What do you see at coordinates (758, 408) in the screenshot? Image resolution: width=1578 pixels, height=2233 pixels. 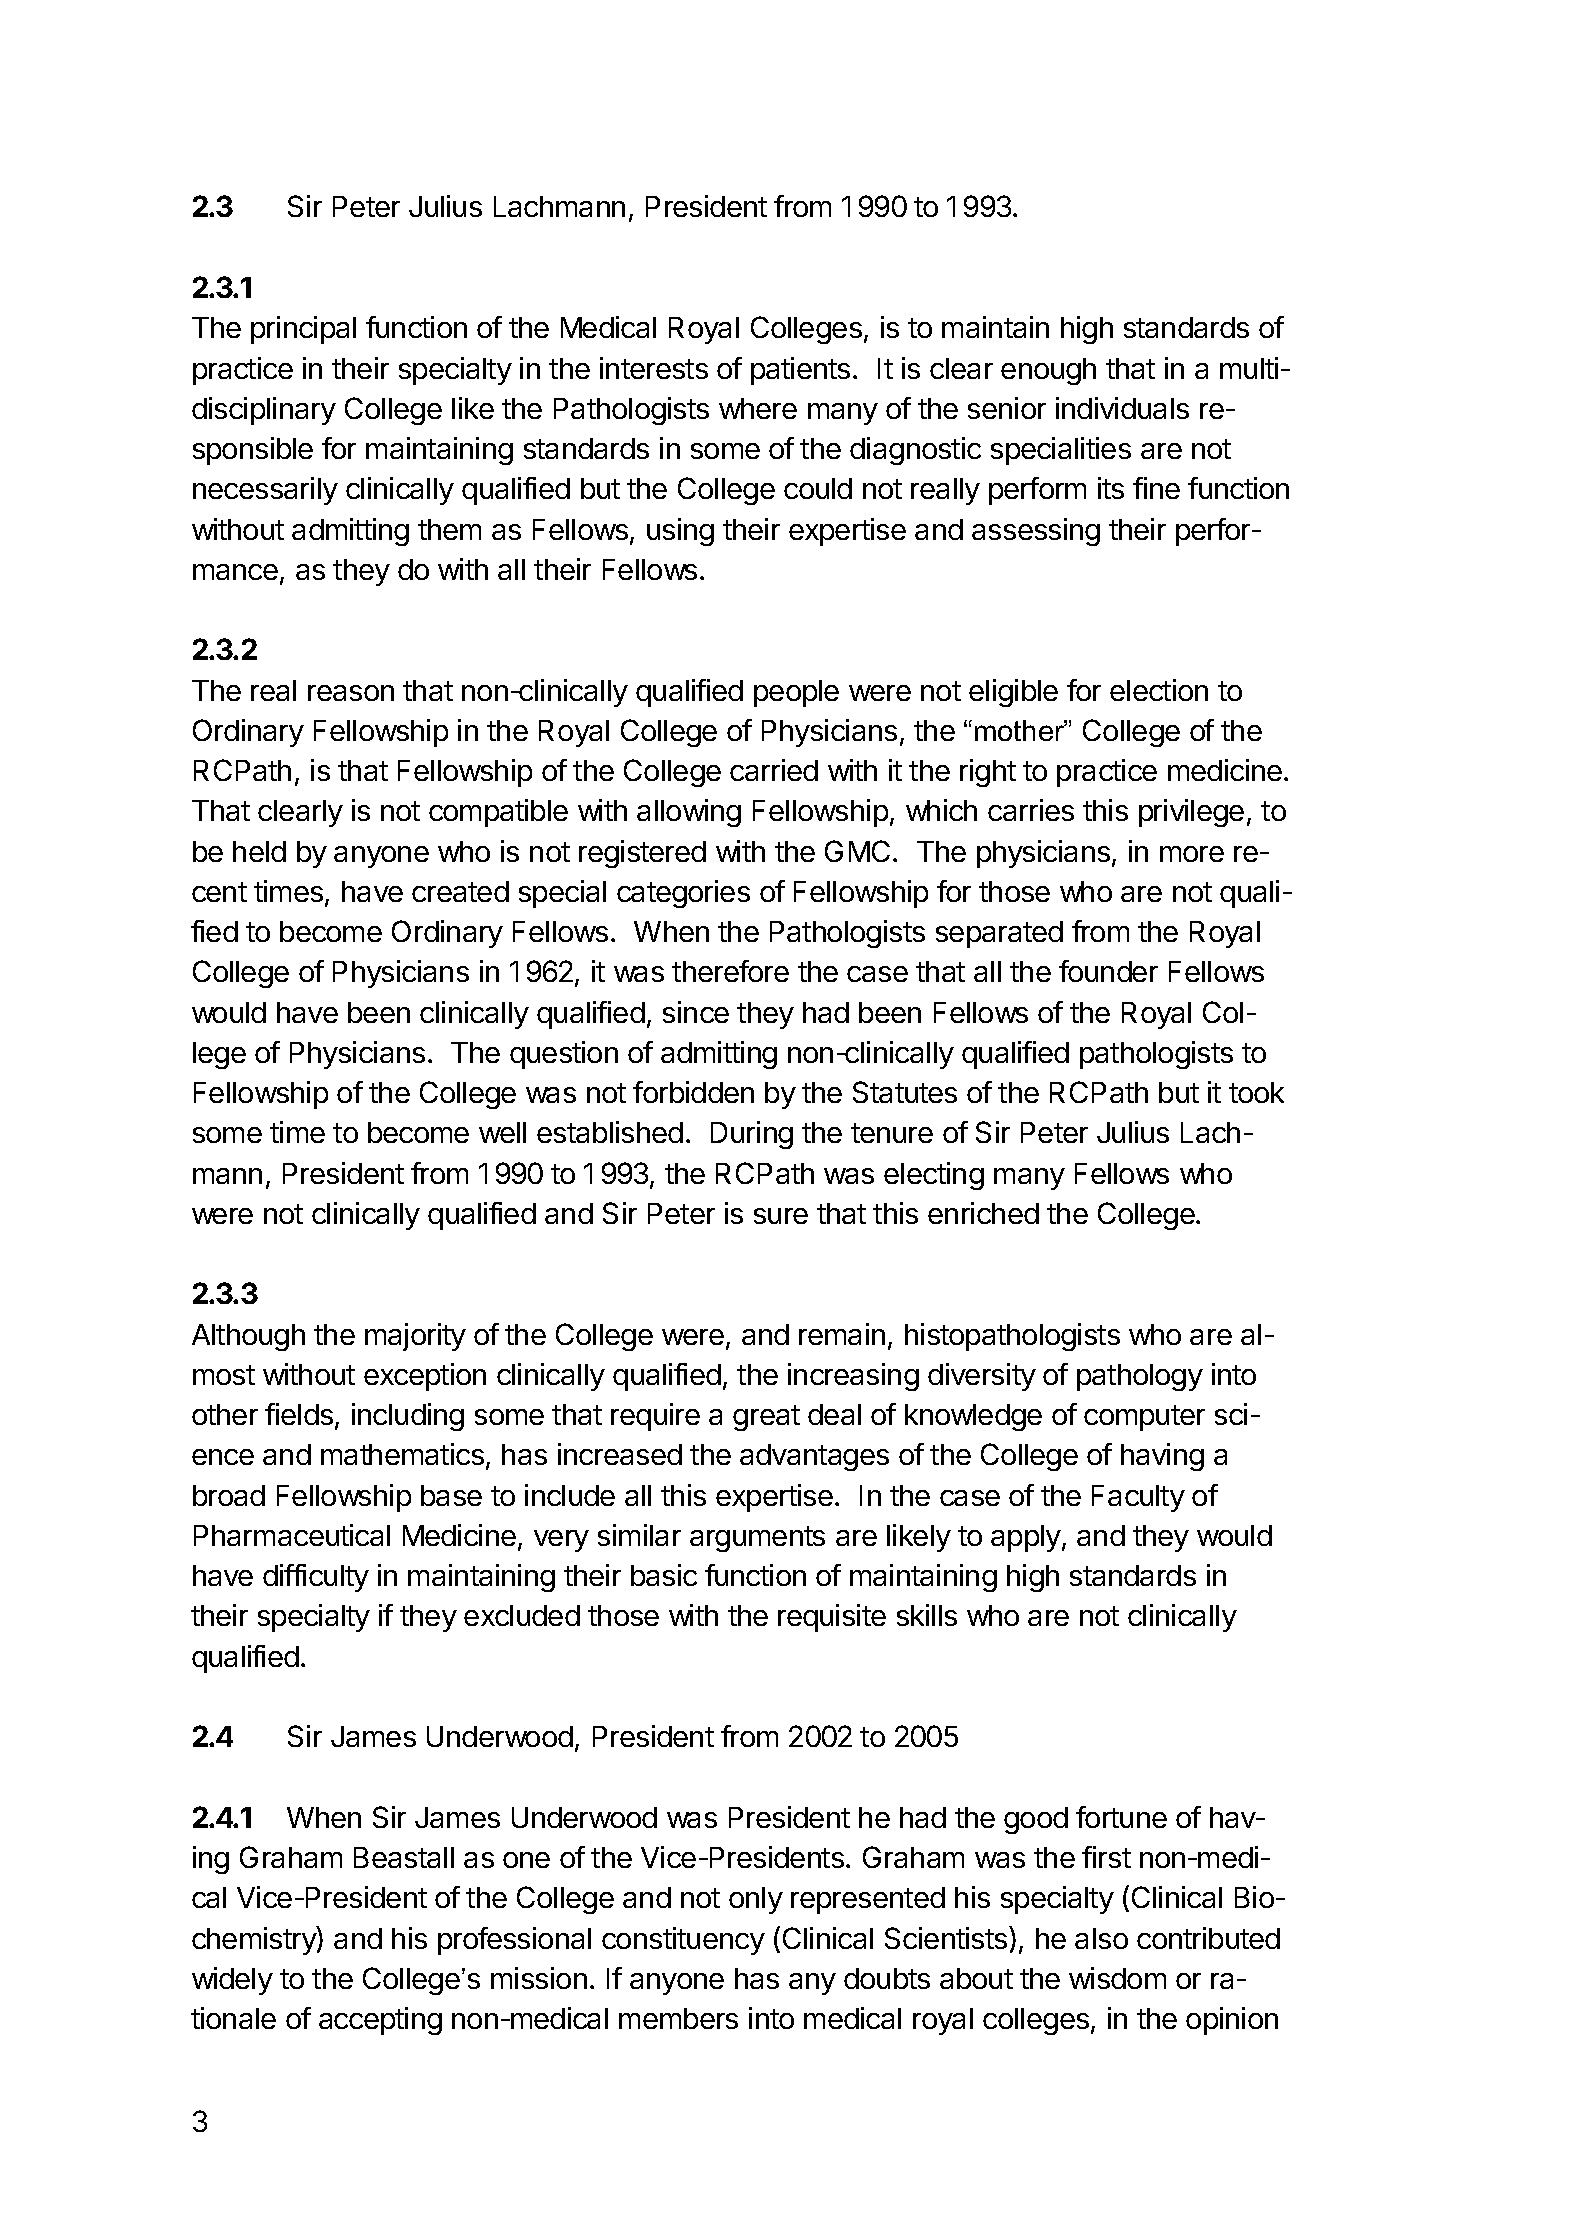 I see `where` at bounding box center [758, 408].
